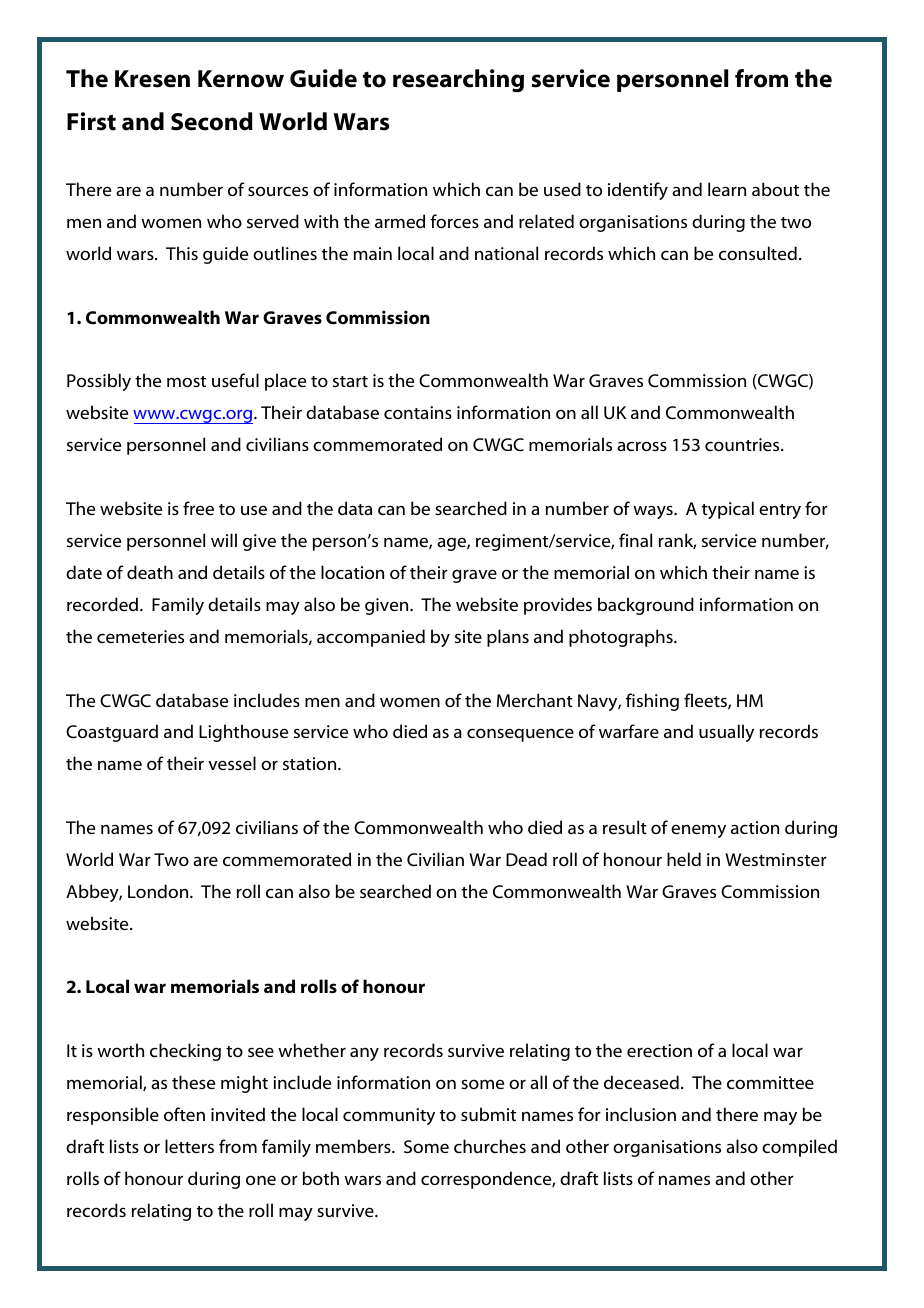 The height and width of the image is (1308, 924). What do you see at coordinates (212, 121) in the image?
I see `Second` at bounding box center [212, 121].
